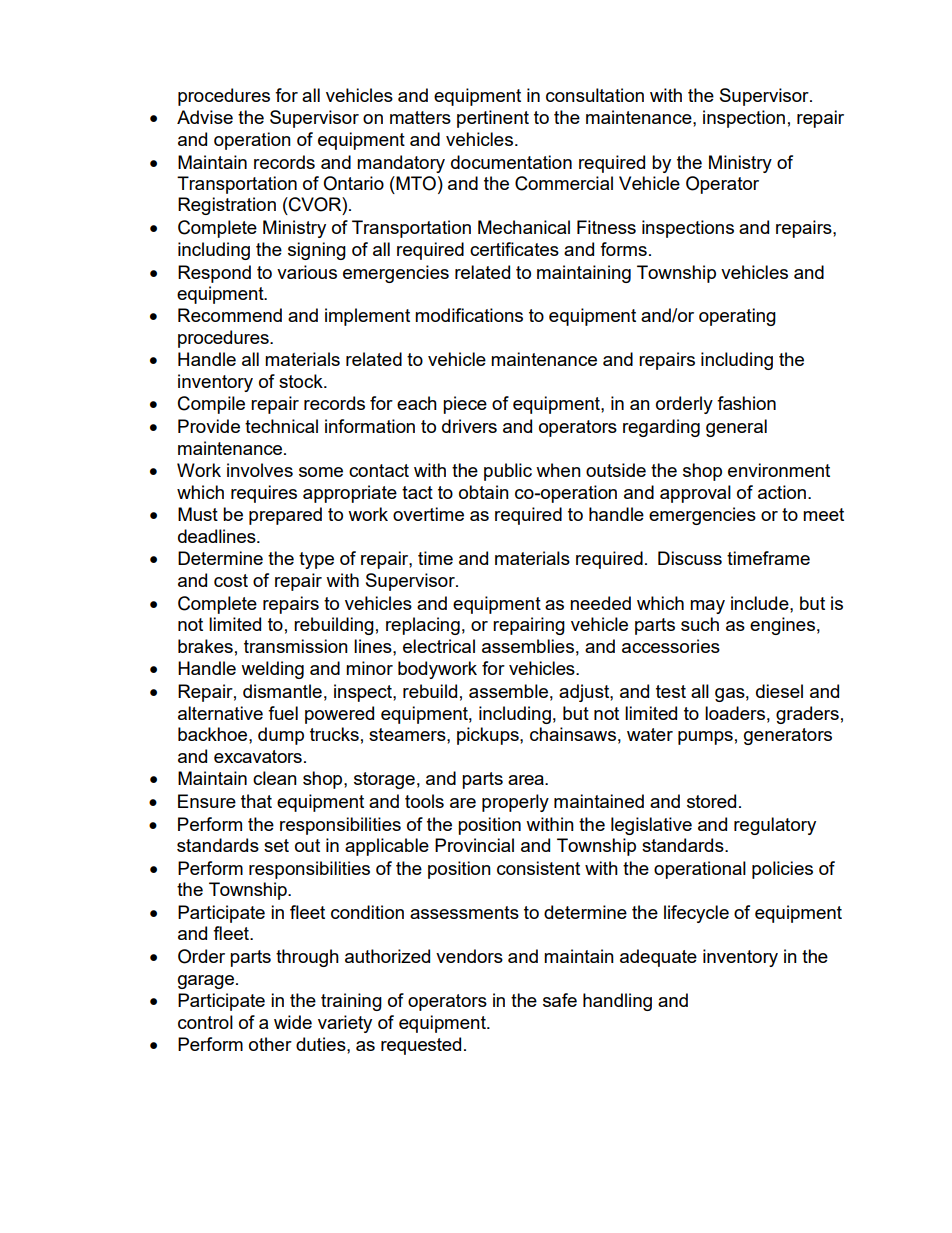 The height and width of the screenshot is (1233, 952). I want to click on consultation, so click(595, 95).
